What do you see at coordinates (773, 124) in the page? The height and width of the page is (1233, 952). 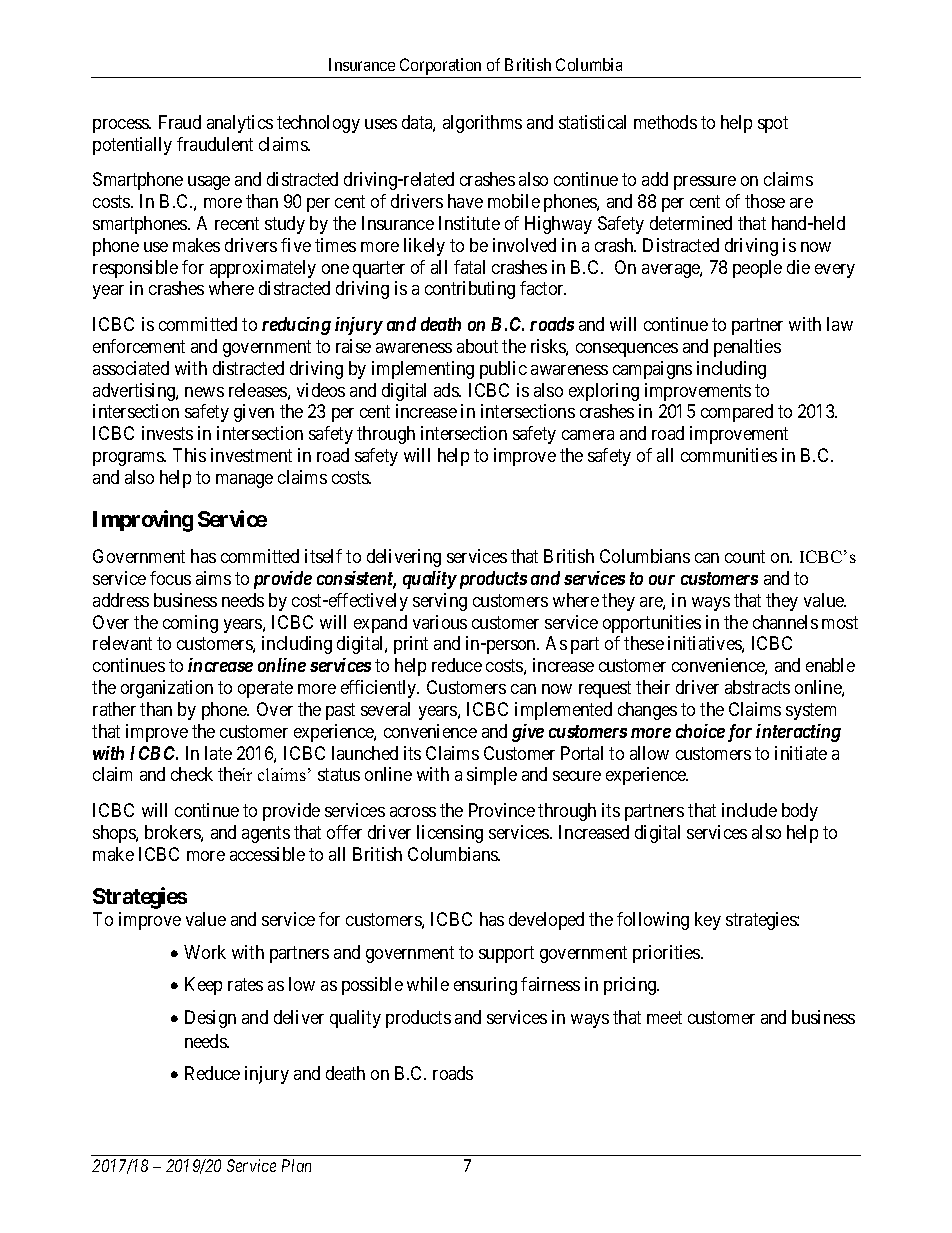 I see `spot` at bounding box center [773, 124].
